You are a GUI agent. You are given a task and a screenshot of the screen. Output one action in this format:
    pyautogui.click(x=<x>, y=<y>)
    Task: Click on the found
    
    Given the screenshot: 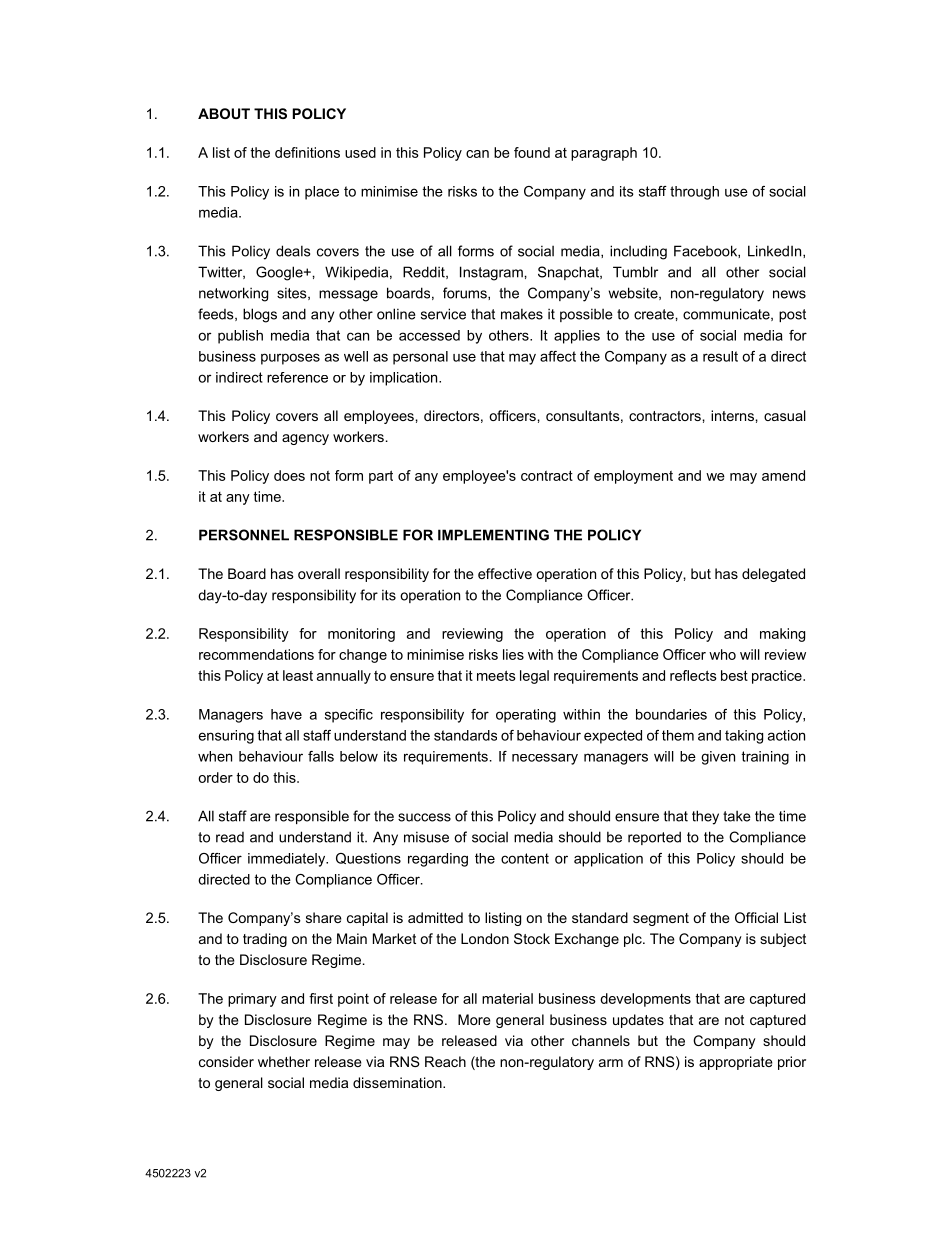 What is the action you would take?
    pyautogui.click(x=532, y=152)
